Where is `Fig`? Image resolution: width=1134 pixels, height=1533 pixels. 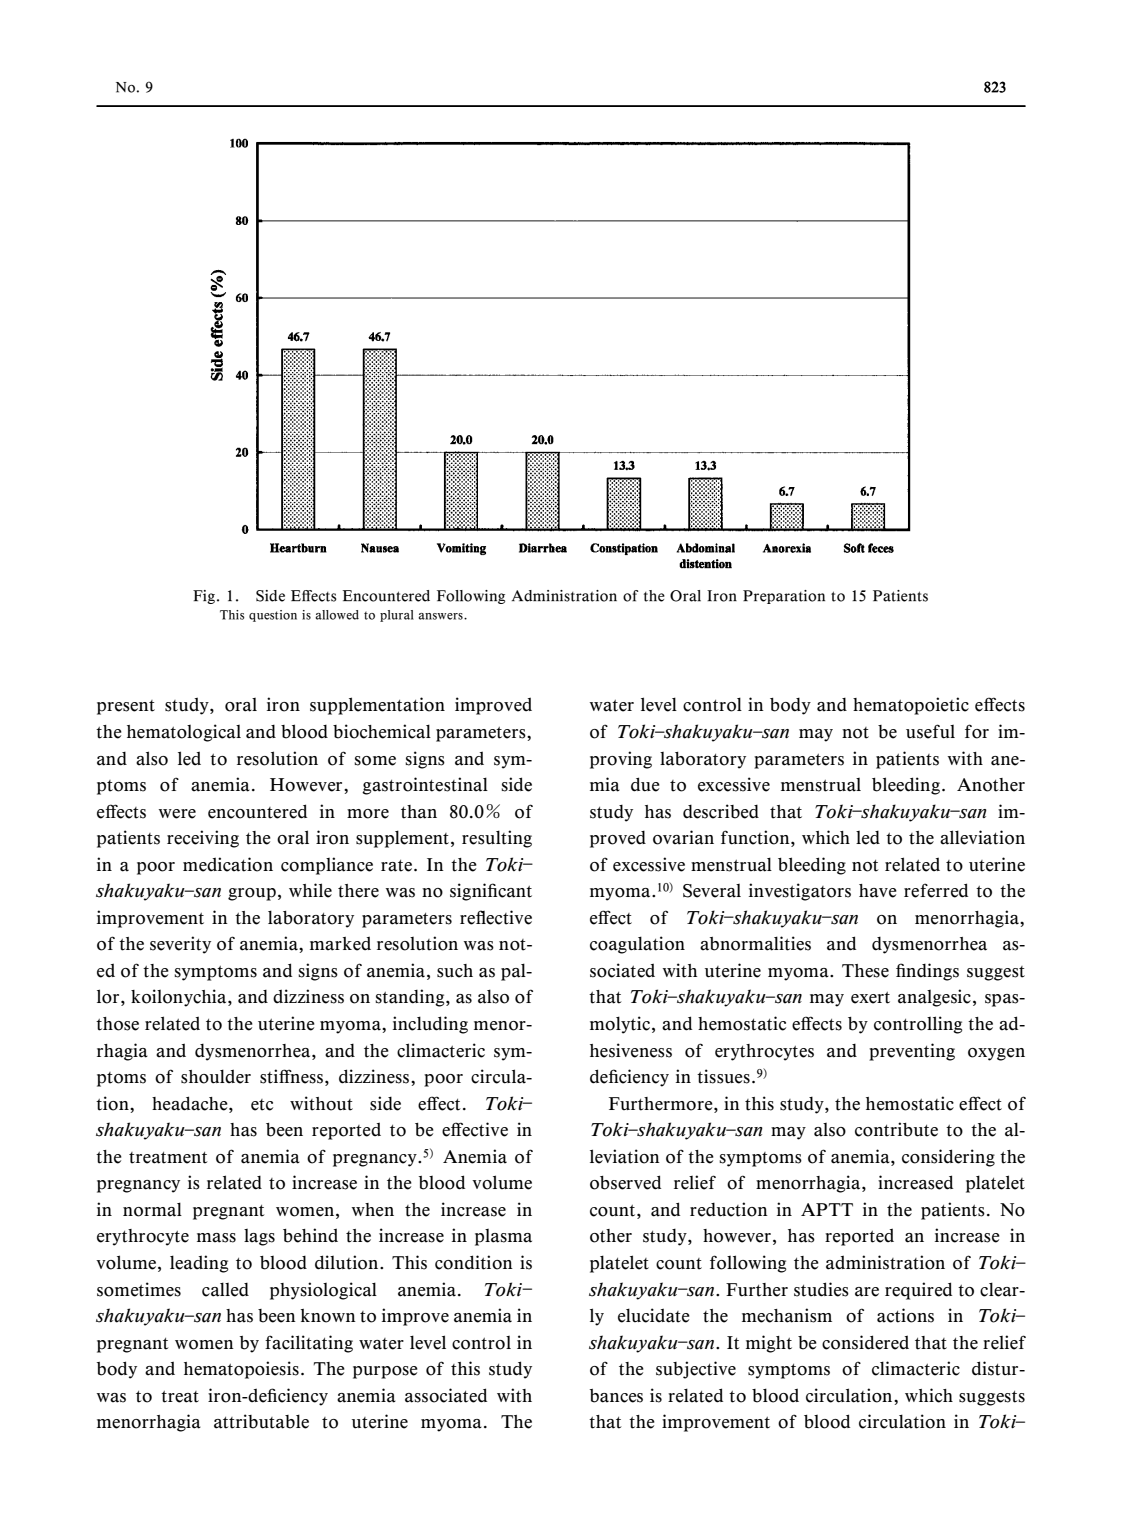
Fig is located at coordinates (204, 597).
